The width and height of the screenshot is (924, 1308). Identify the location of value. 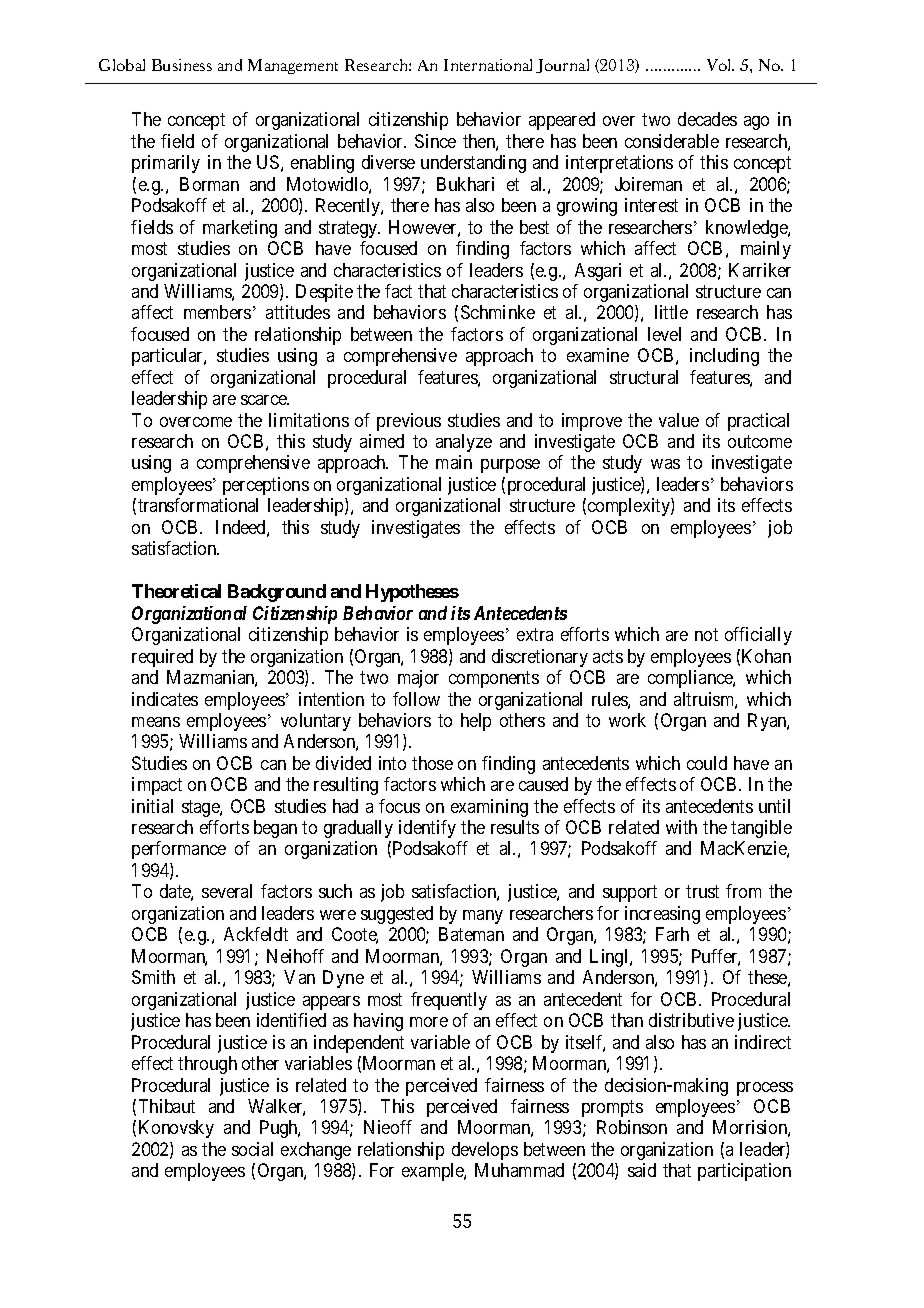
(679, 420).
